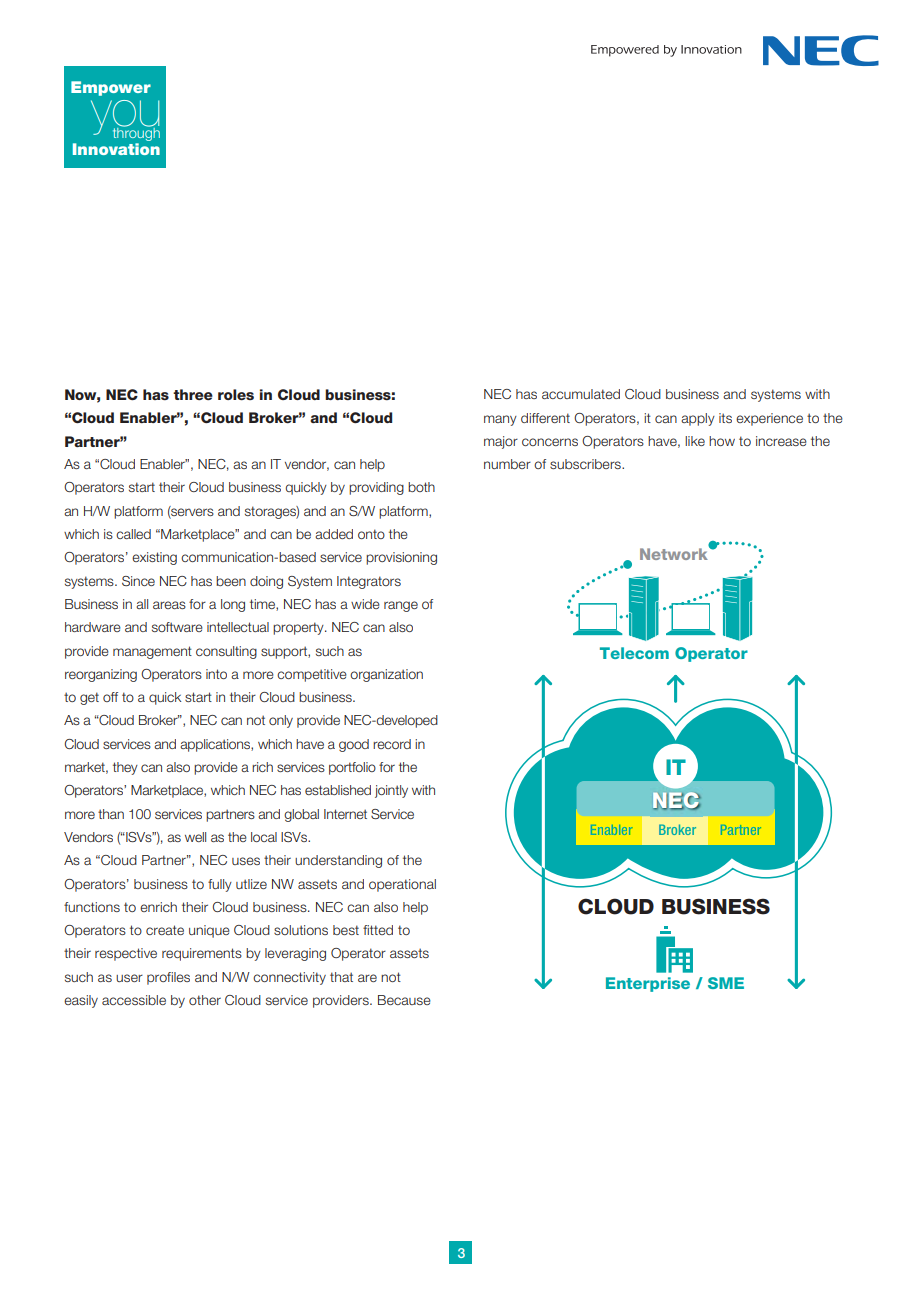 This document has height=1308, width=924. I want to click on accumulated, so click(581, 394).
